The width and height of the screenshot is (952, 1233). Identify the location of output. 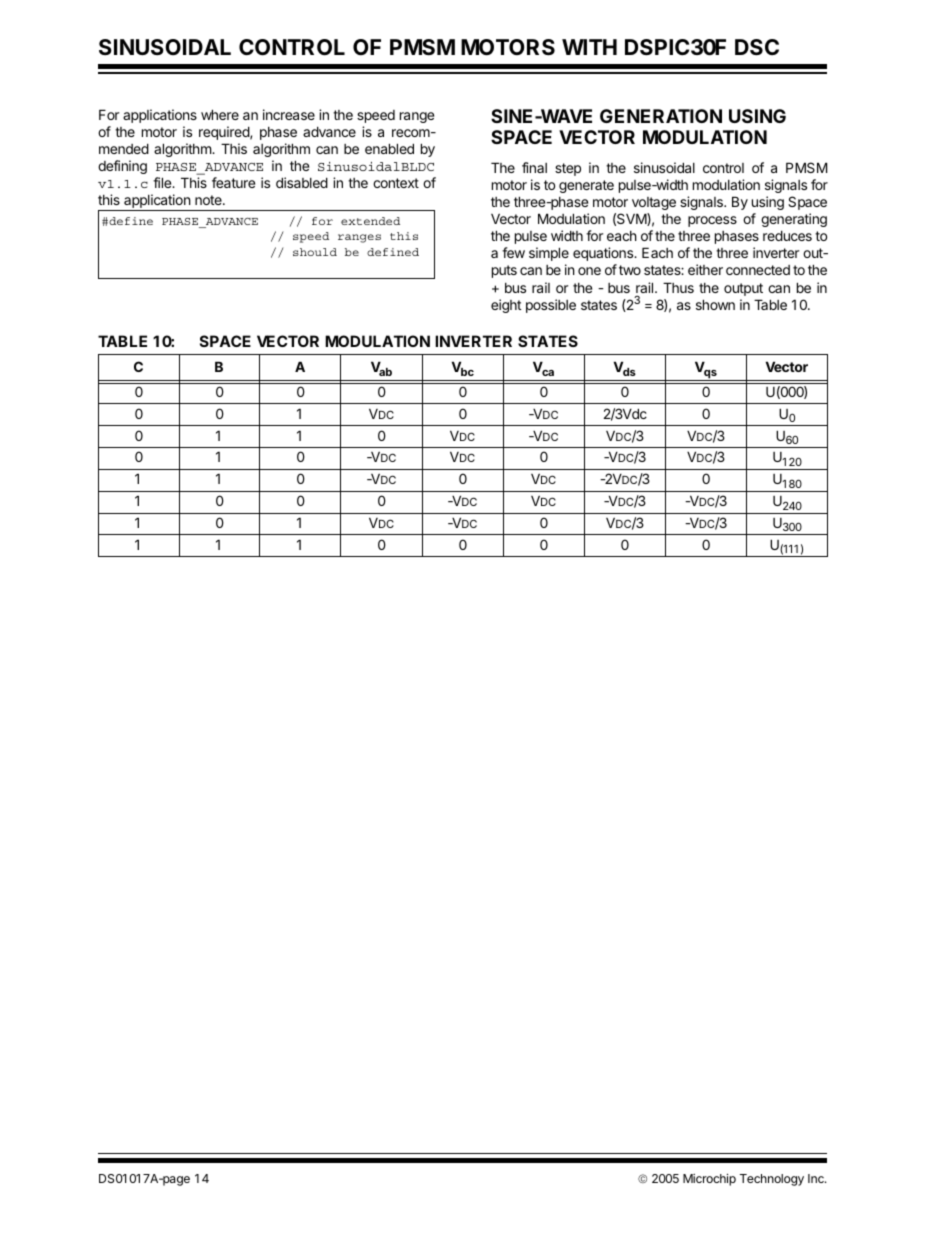
(743, 289).
